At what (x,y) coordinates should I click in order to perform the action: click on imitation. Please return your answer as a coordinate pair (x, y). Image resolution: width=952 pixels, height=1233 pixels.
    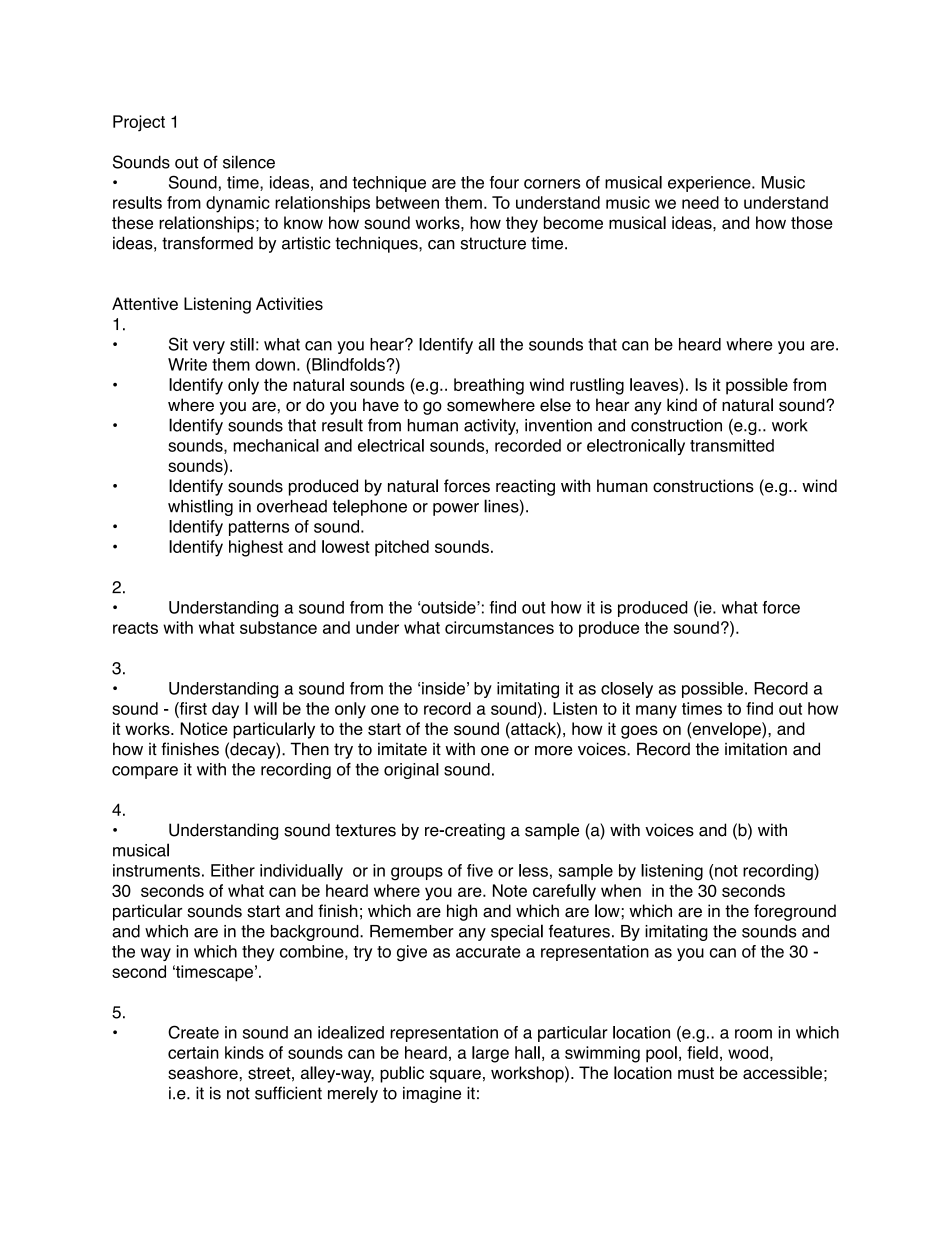
    Looking at the image, I should click on (756, 749).
